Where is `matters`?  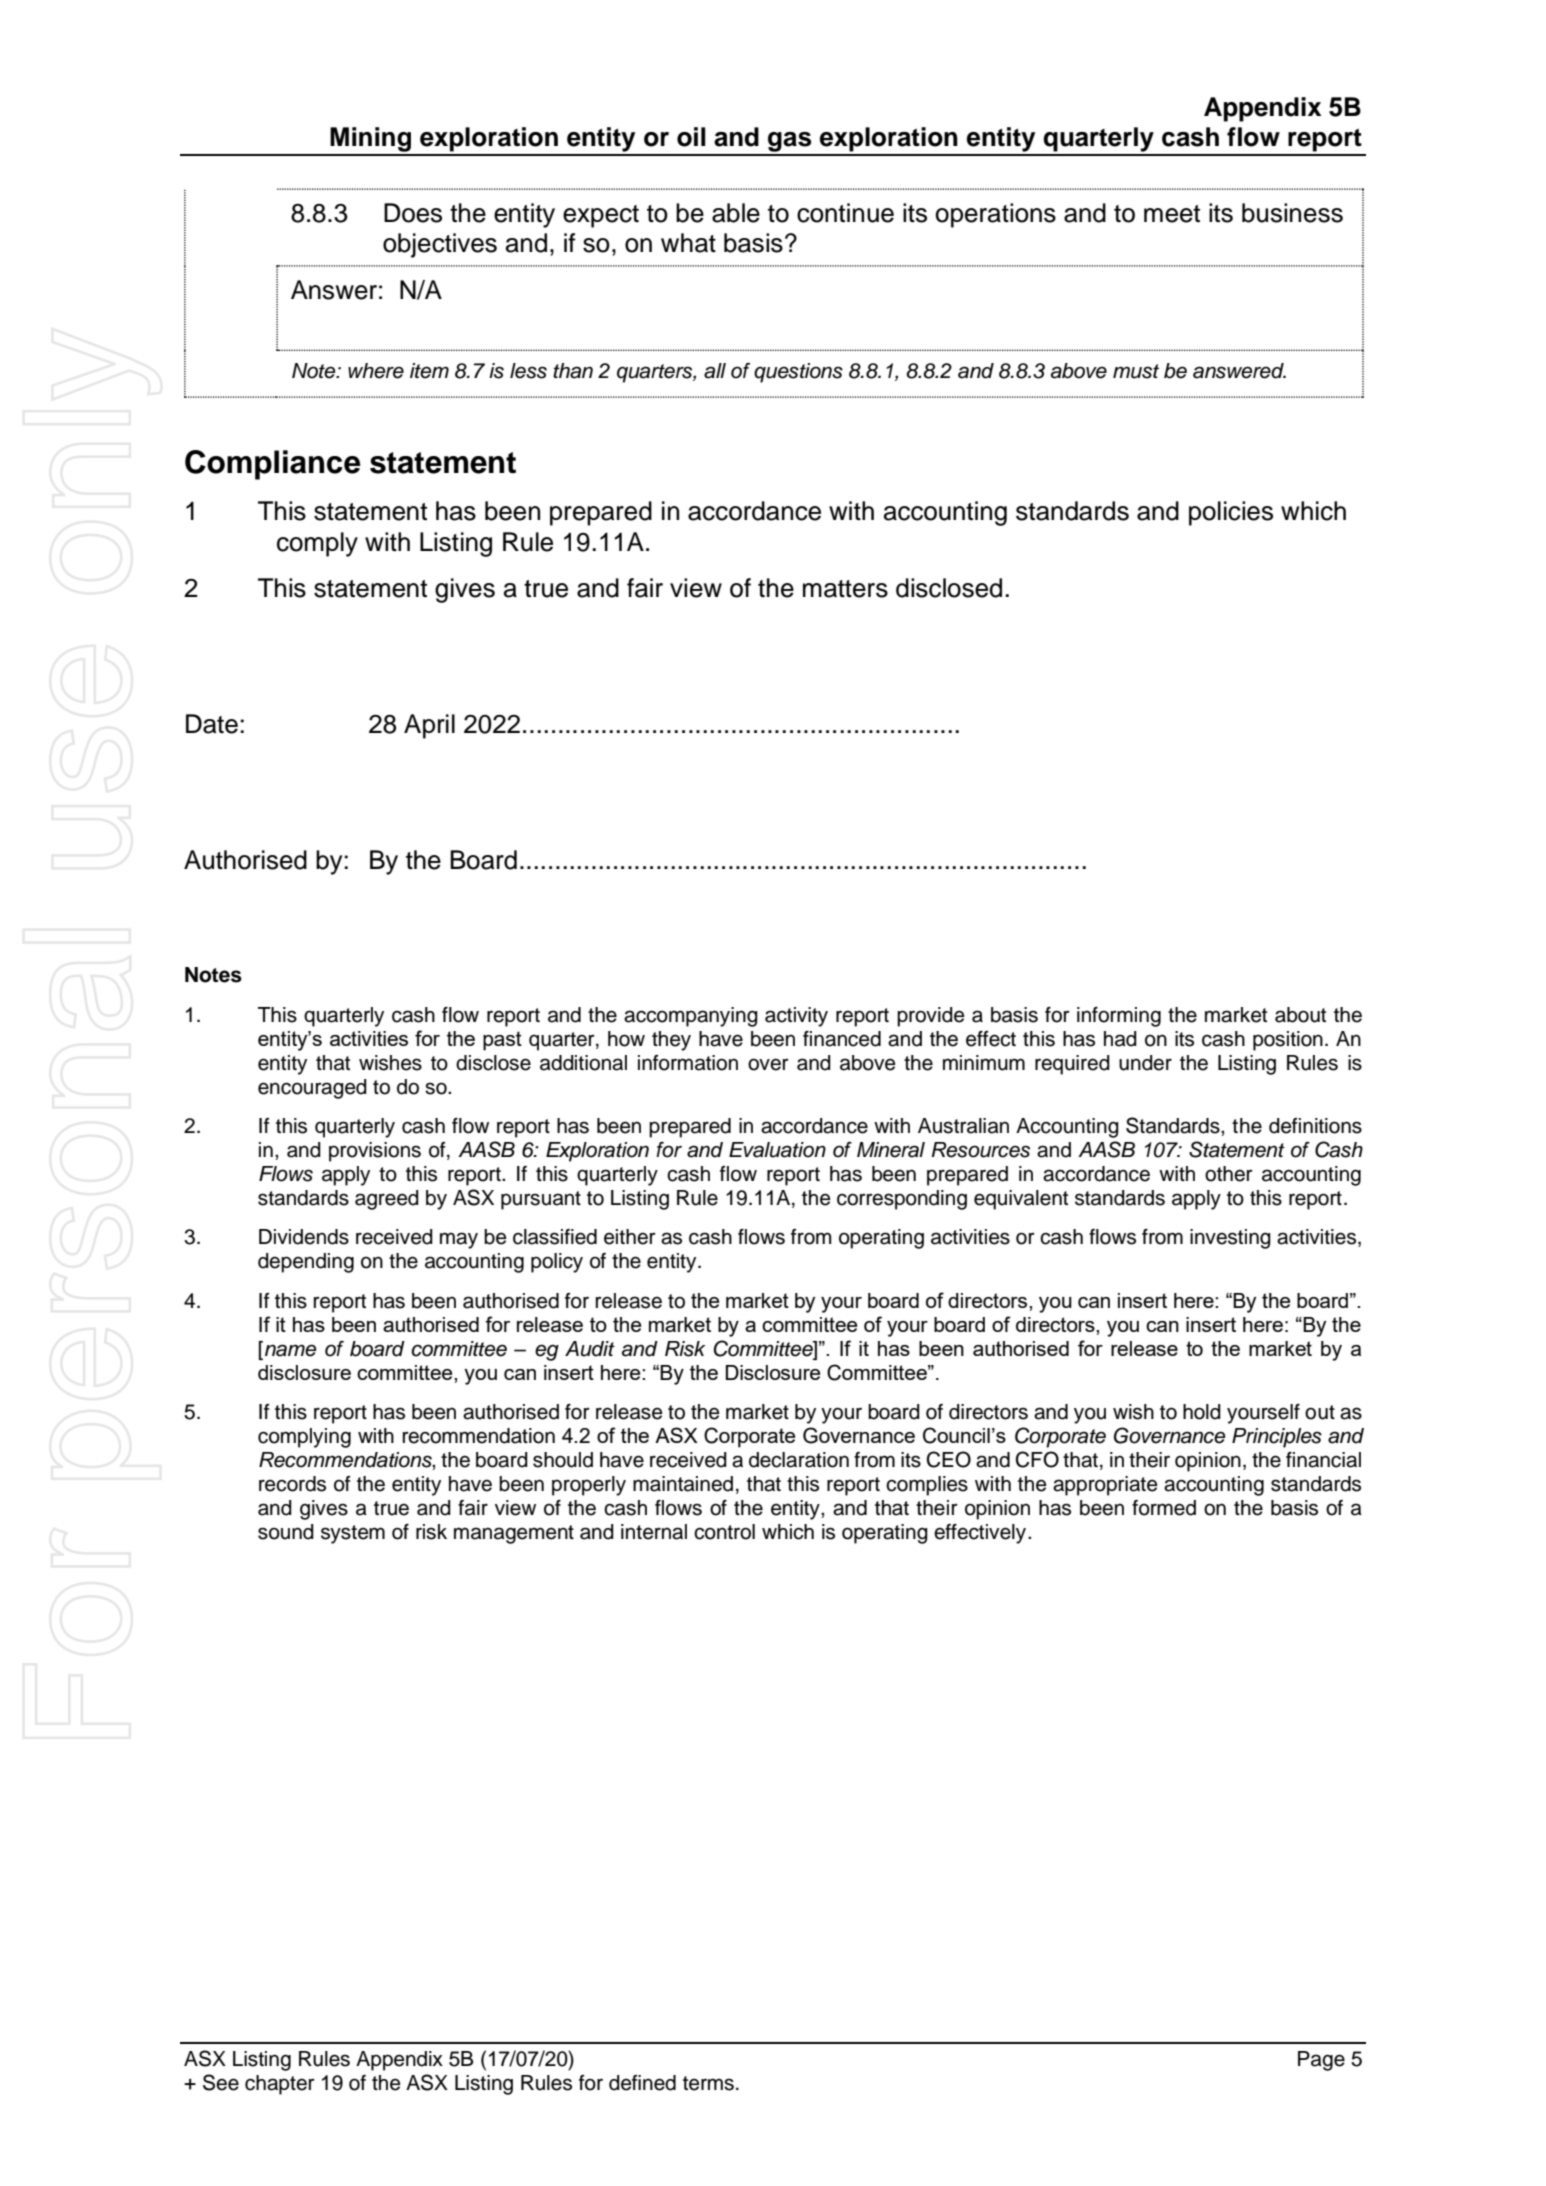 matters is located at coordinates (845, 589).
